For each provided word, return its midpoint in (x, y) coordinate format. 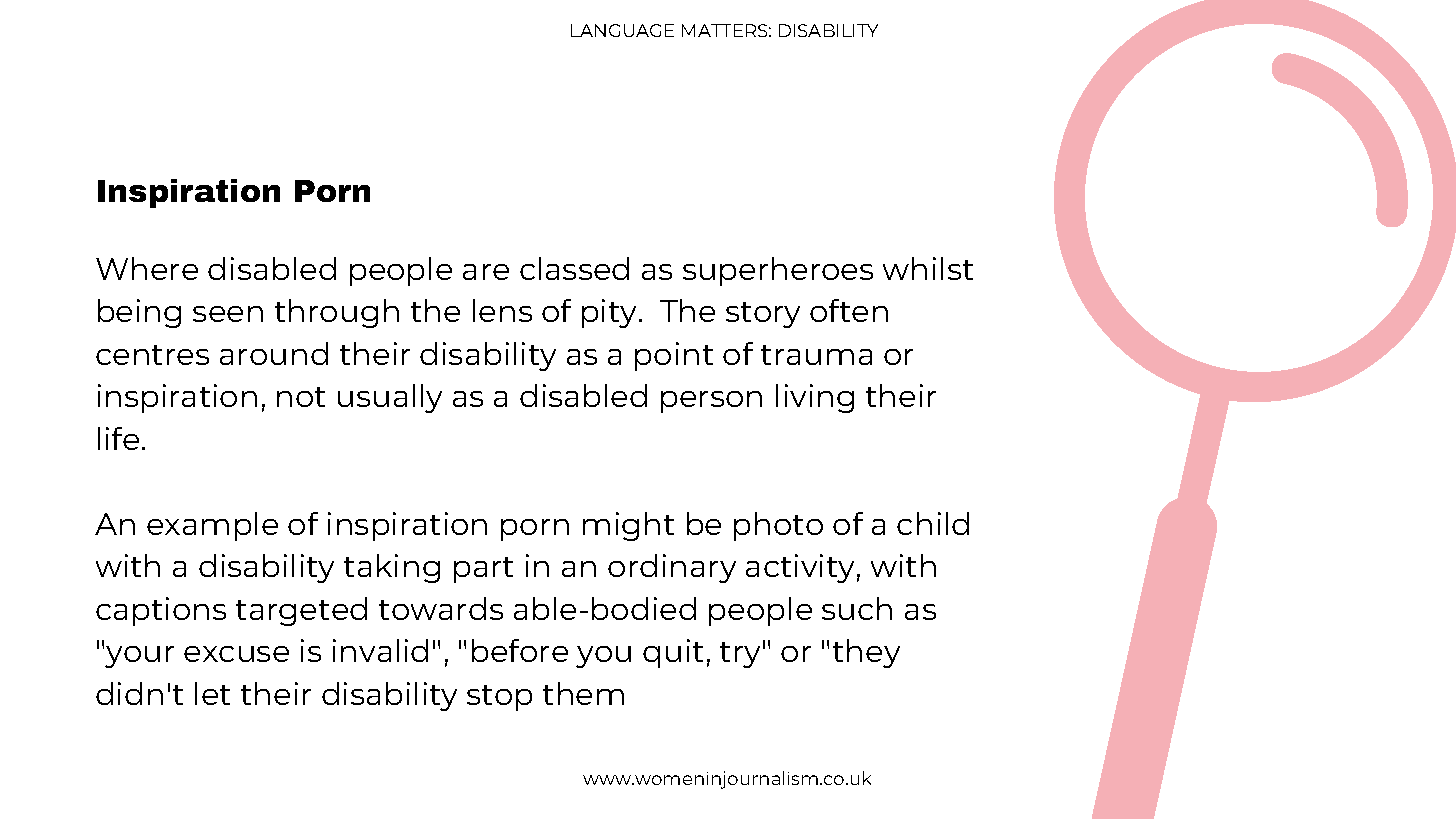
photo (778, 526)
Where (147, 268)
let (212, 693)
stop (499, 698)
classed (574, 268)
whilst (928, 268)
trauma (816, 355)
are (486, 272)
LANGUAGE (622, 30)
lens (502, 310)
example (212, 526)
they (866, 653)
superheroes (778, 271)
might (628, 526)
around (274, 353)
